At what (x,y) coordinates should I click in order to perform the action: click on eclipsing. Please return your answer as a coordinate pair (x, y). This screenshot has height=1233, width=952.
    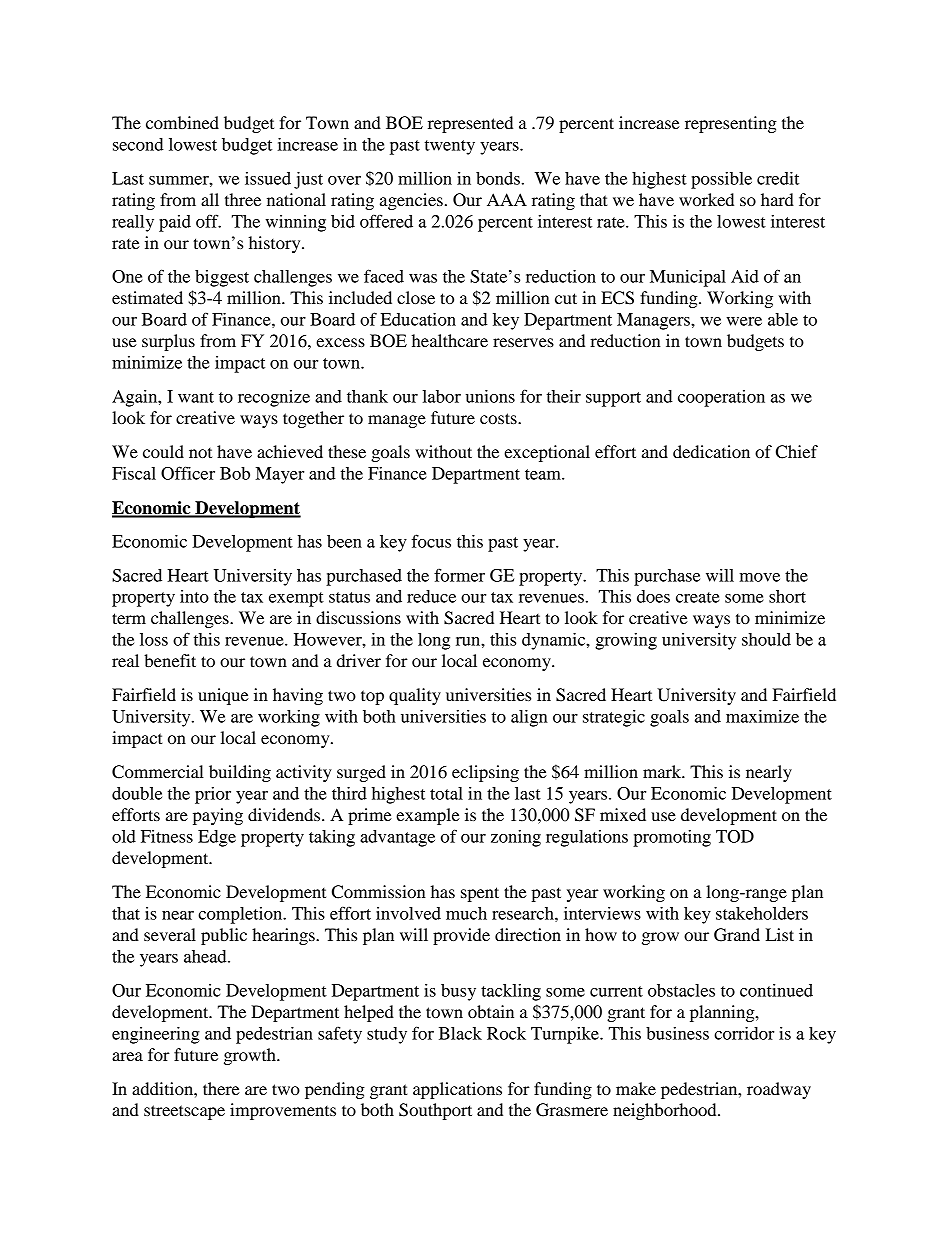
    Looking at the image, I should click on (485, 773).
